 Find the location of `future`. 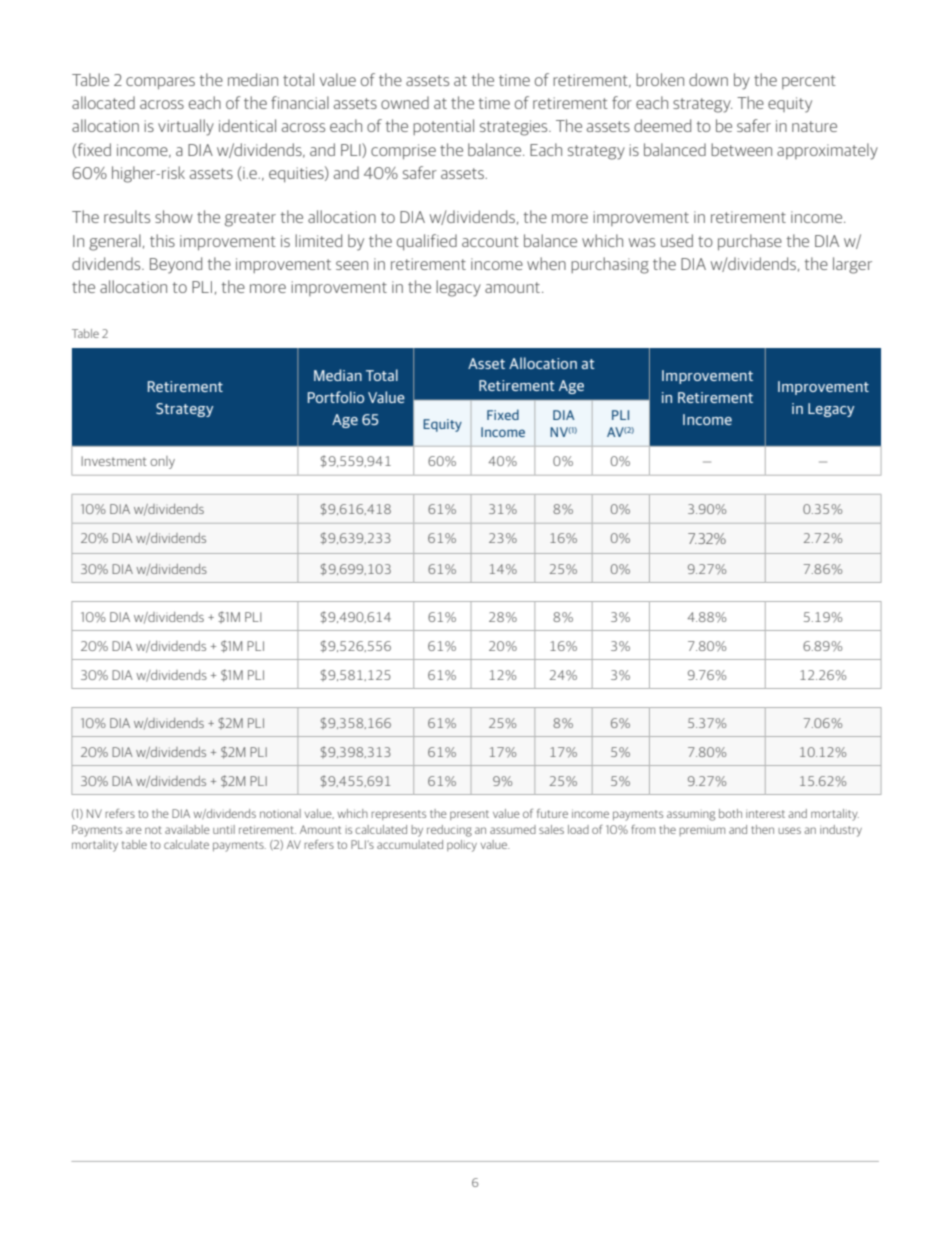

future is located at coordinates (552, 813).
